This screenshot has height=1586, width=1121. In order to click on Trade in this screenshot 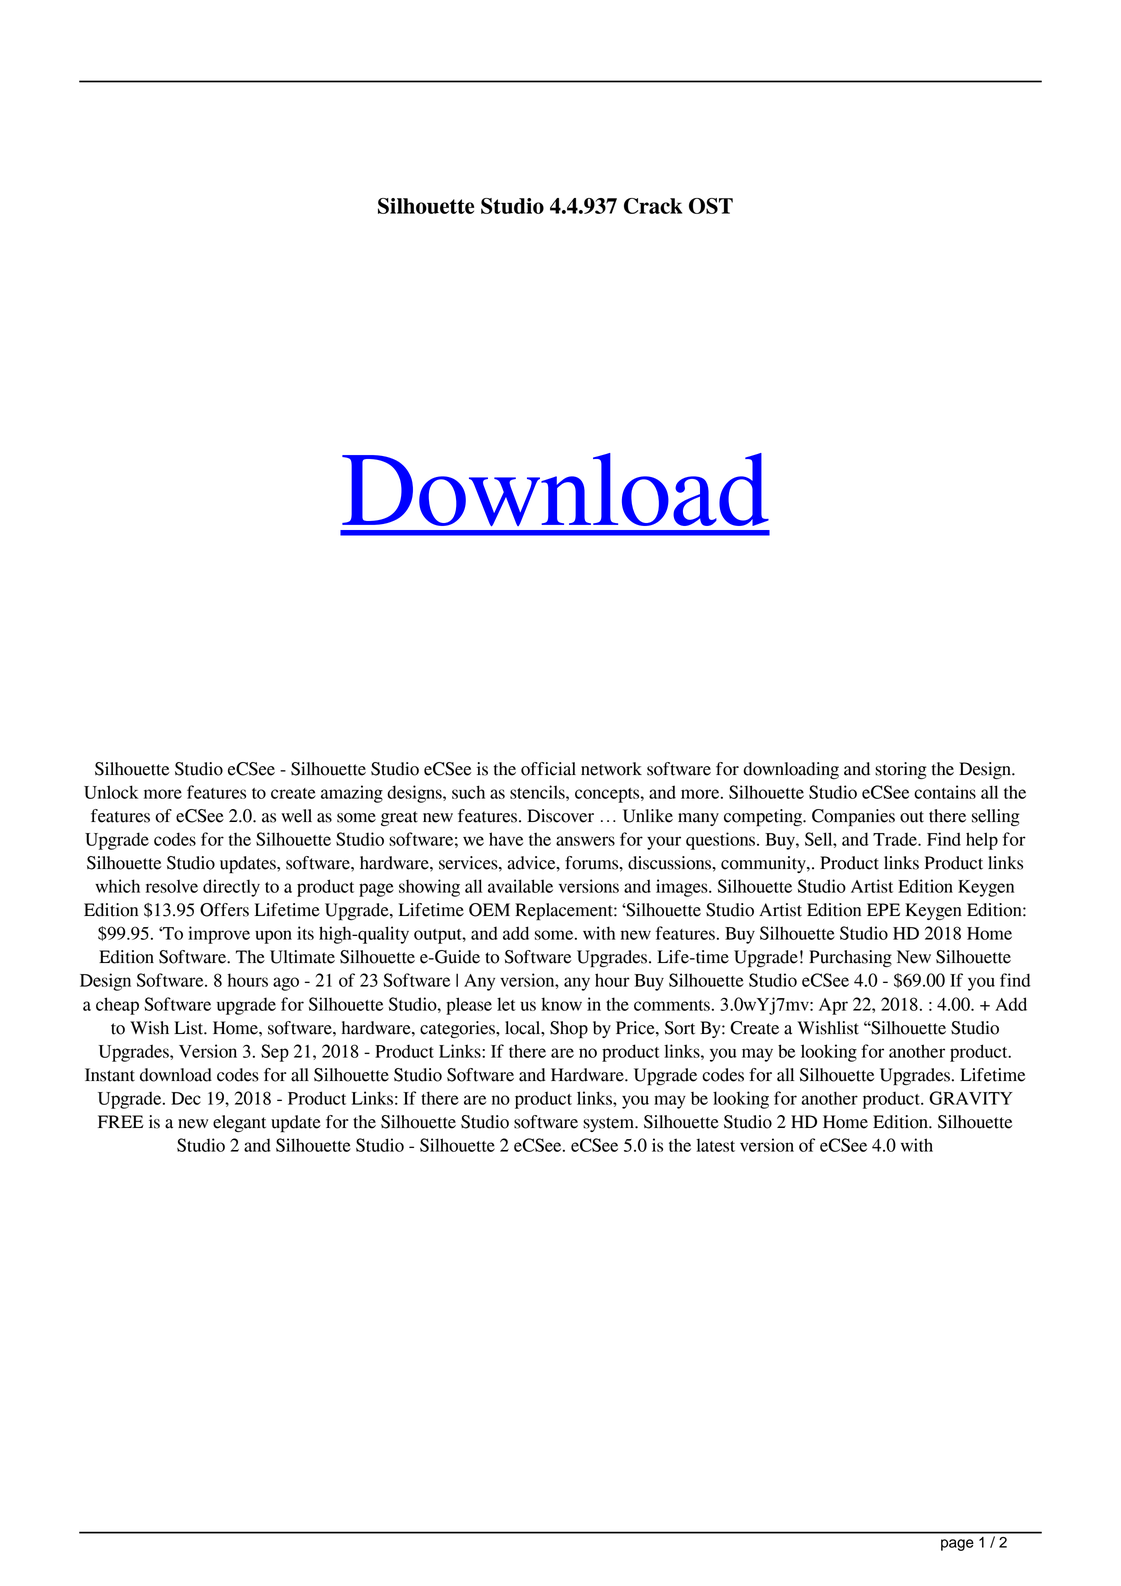, I will do `click(896, 839)`.
